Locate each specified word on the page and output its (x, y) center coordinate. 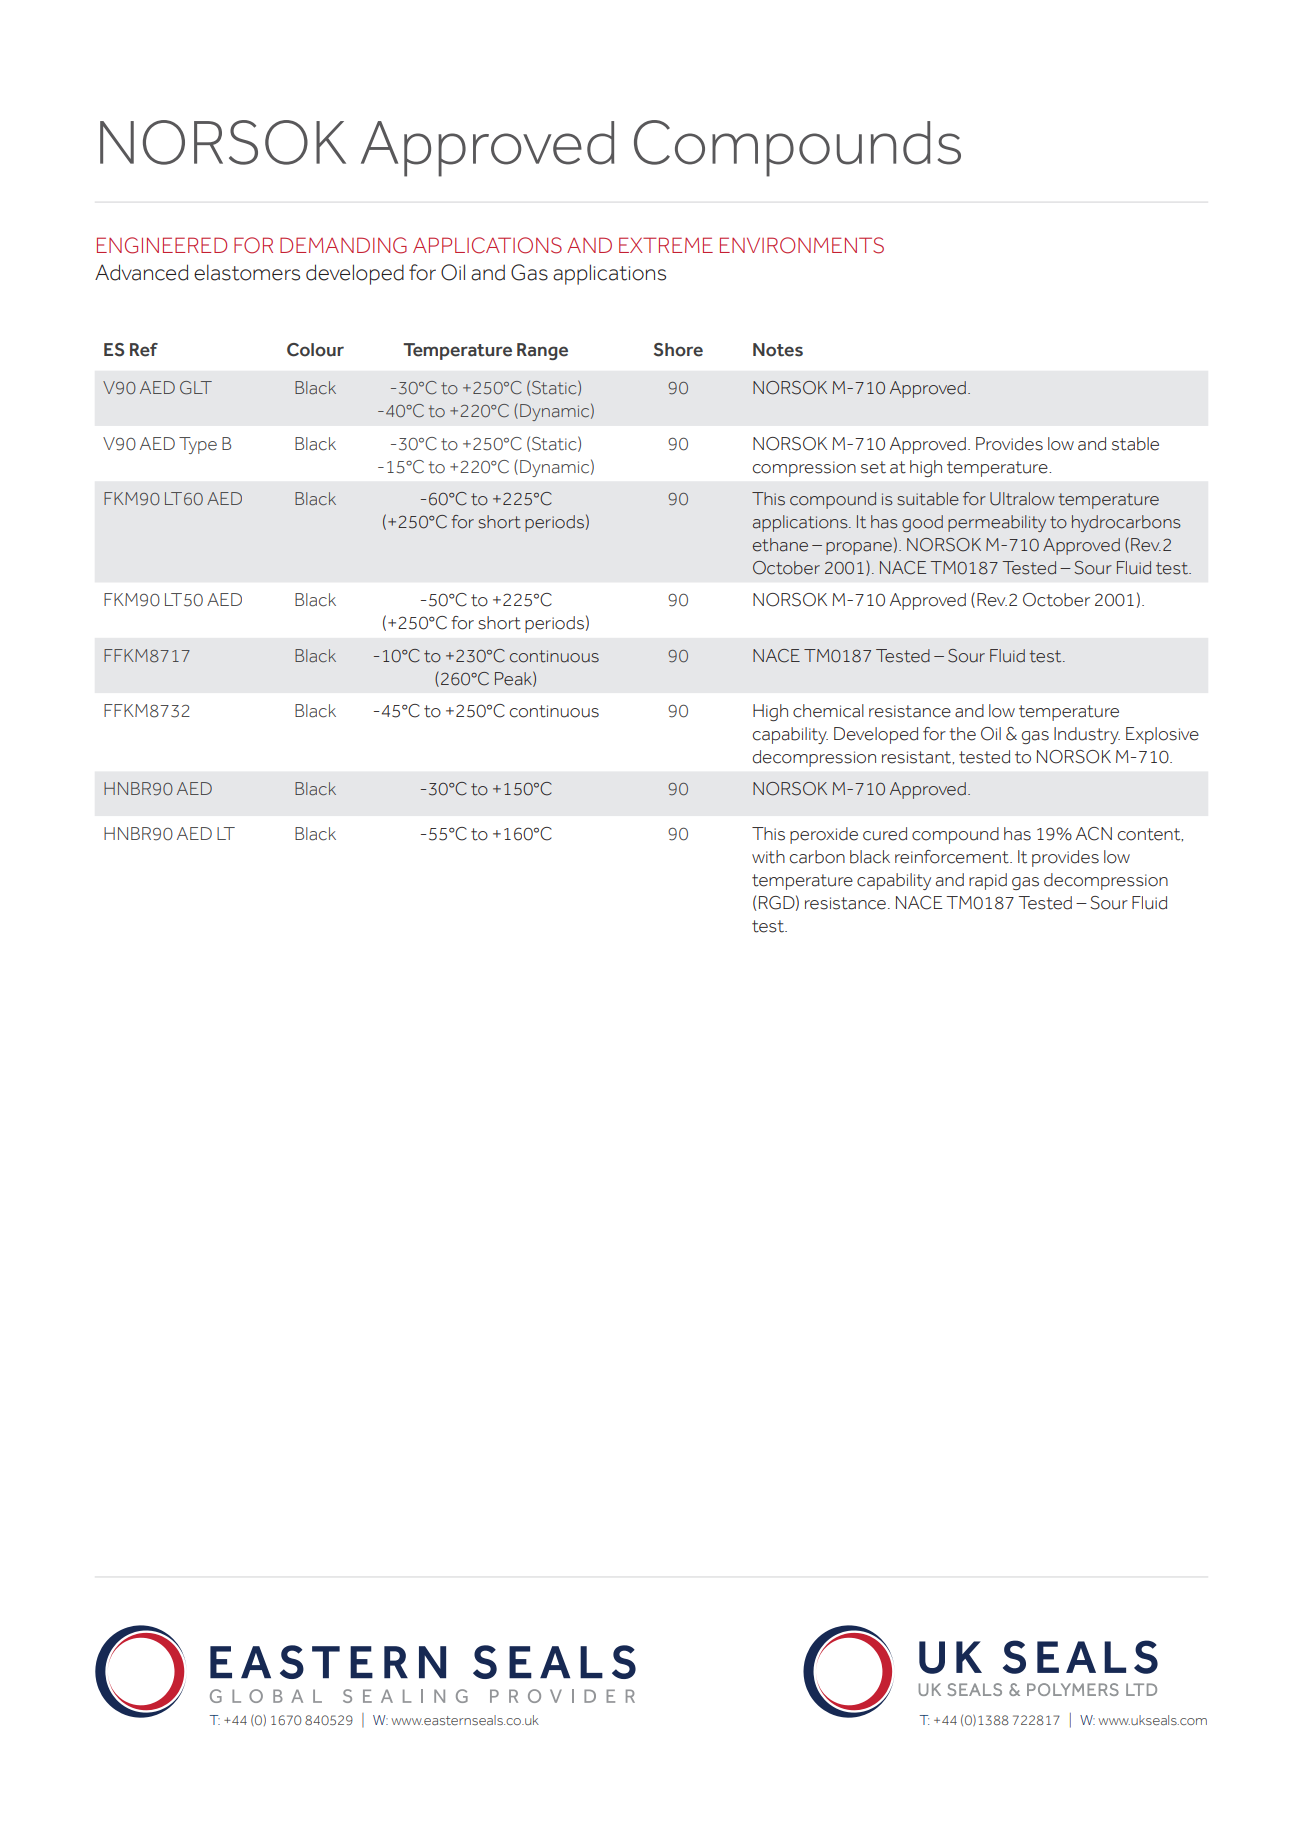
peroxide (824, 835)
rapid (988, 881)
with (768, 857)
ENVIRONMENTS (802, 245)
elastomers (247, 272)
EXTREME (666, 245)
